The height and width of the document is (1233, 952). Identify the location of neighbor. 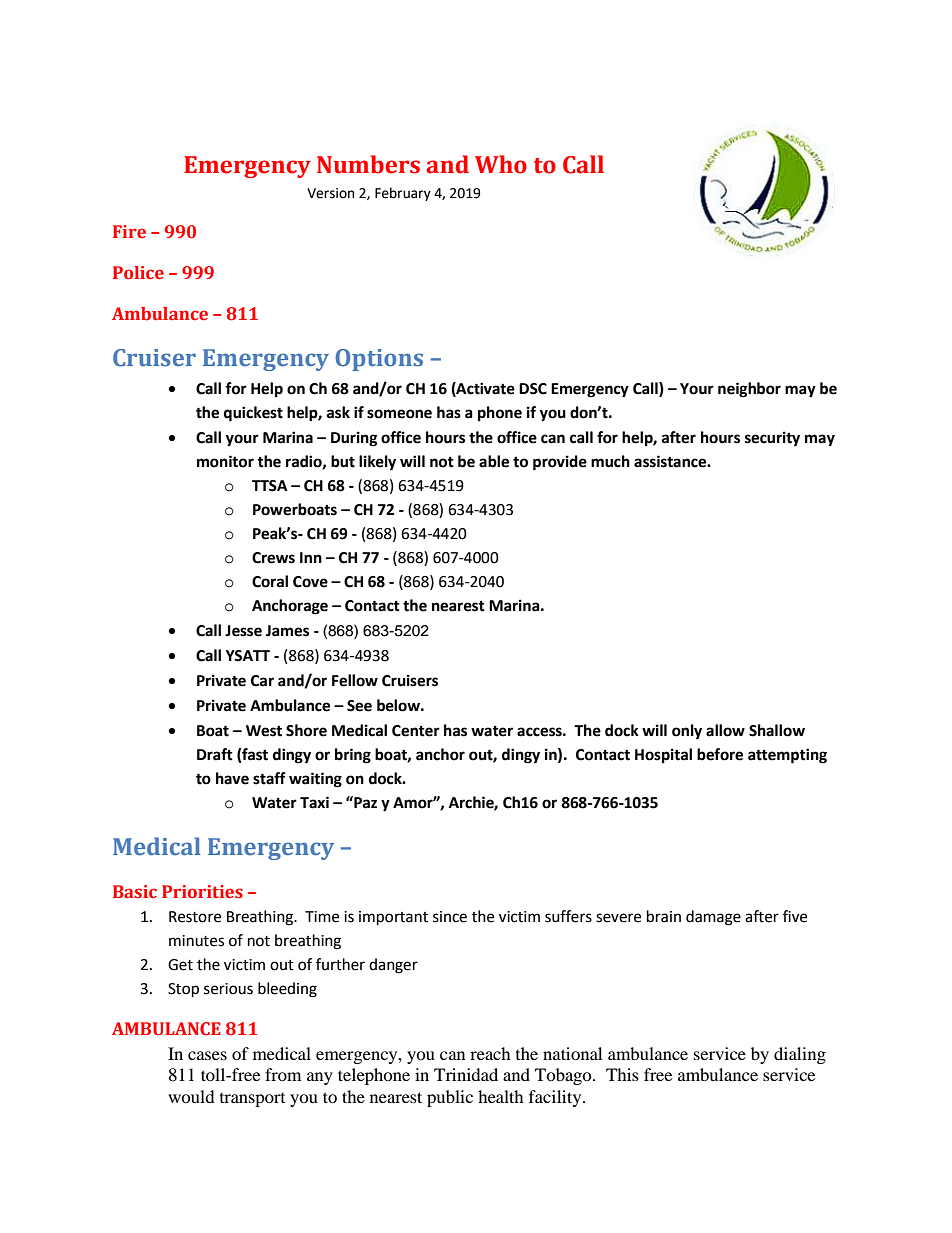
(749, 390).
